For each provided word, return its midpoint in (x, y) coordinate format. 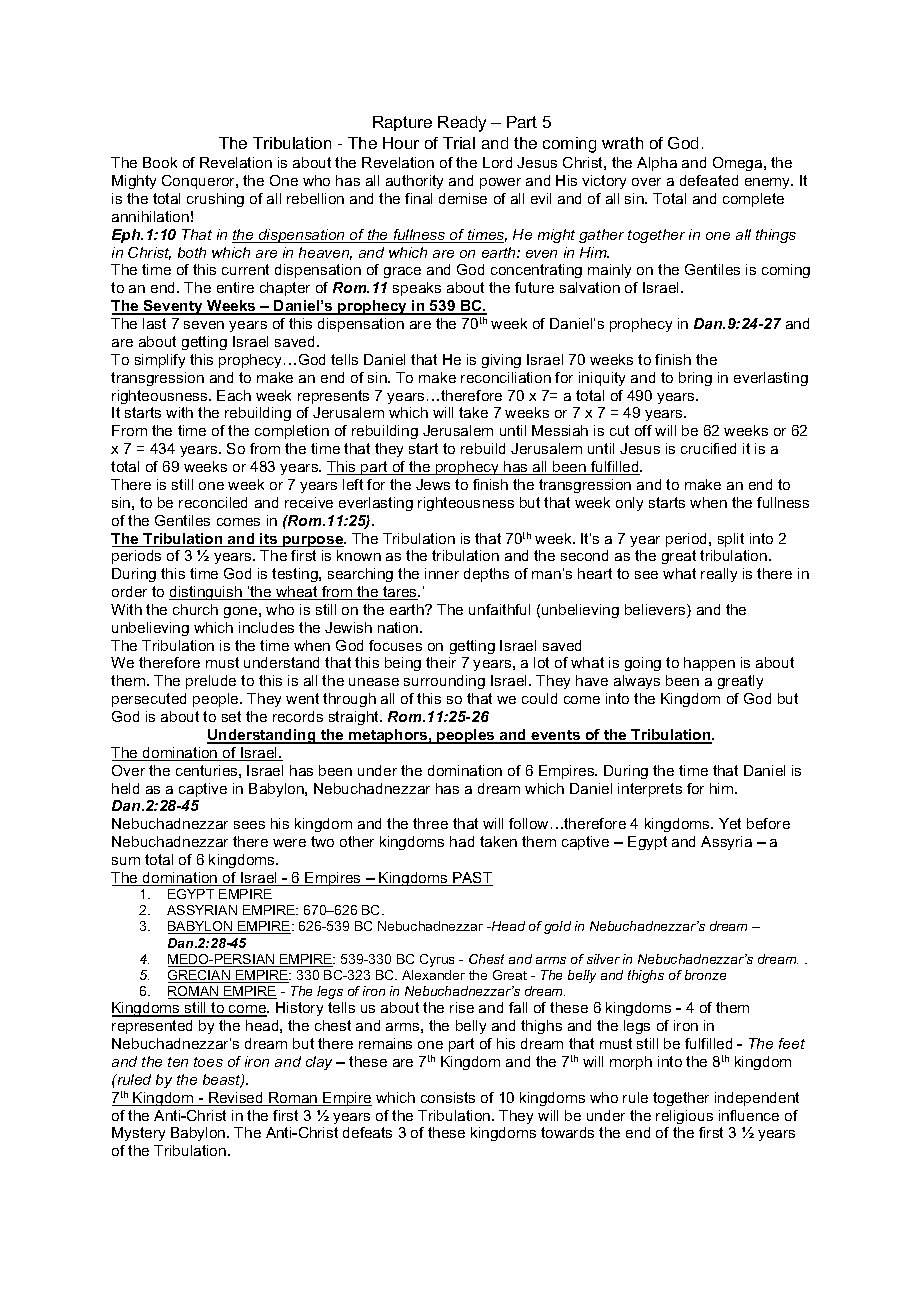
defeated (709, 180)
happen (709, 664)
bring (695, 379)
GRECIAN (200, 976)
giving (501, 361)
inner (442, 573)
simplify (160, 361)
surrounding (444, 682)
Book (160, 162)
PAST (472, 879)
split (731, 540)
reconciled (213, 502)
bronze (705, 975)
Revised (236, 1099)
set (231, 716)
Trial (459, 143)
